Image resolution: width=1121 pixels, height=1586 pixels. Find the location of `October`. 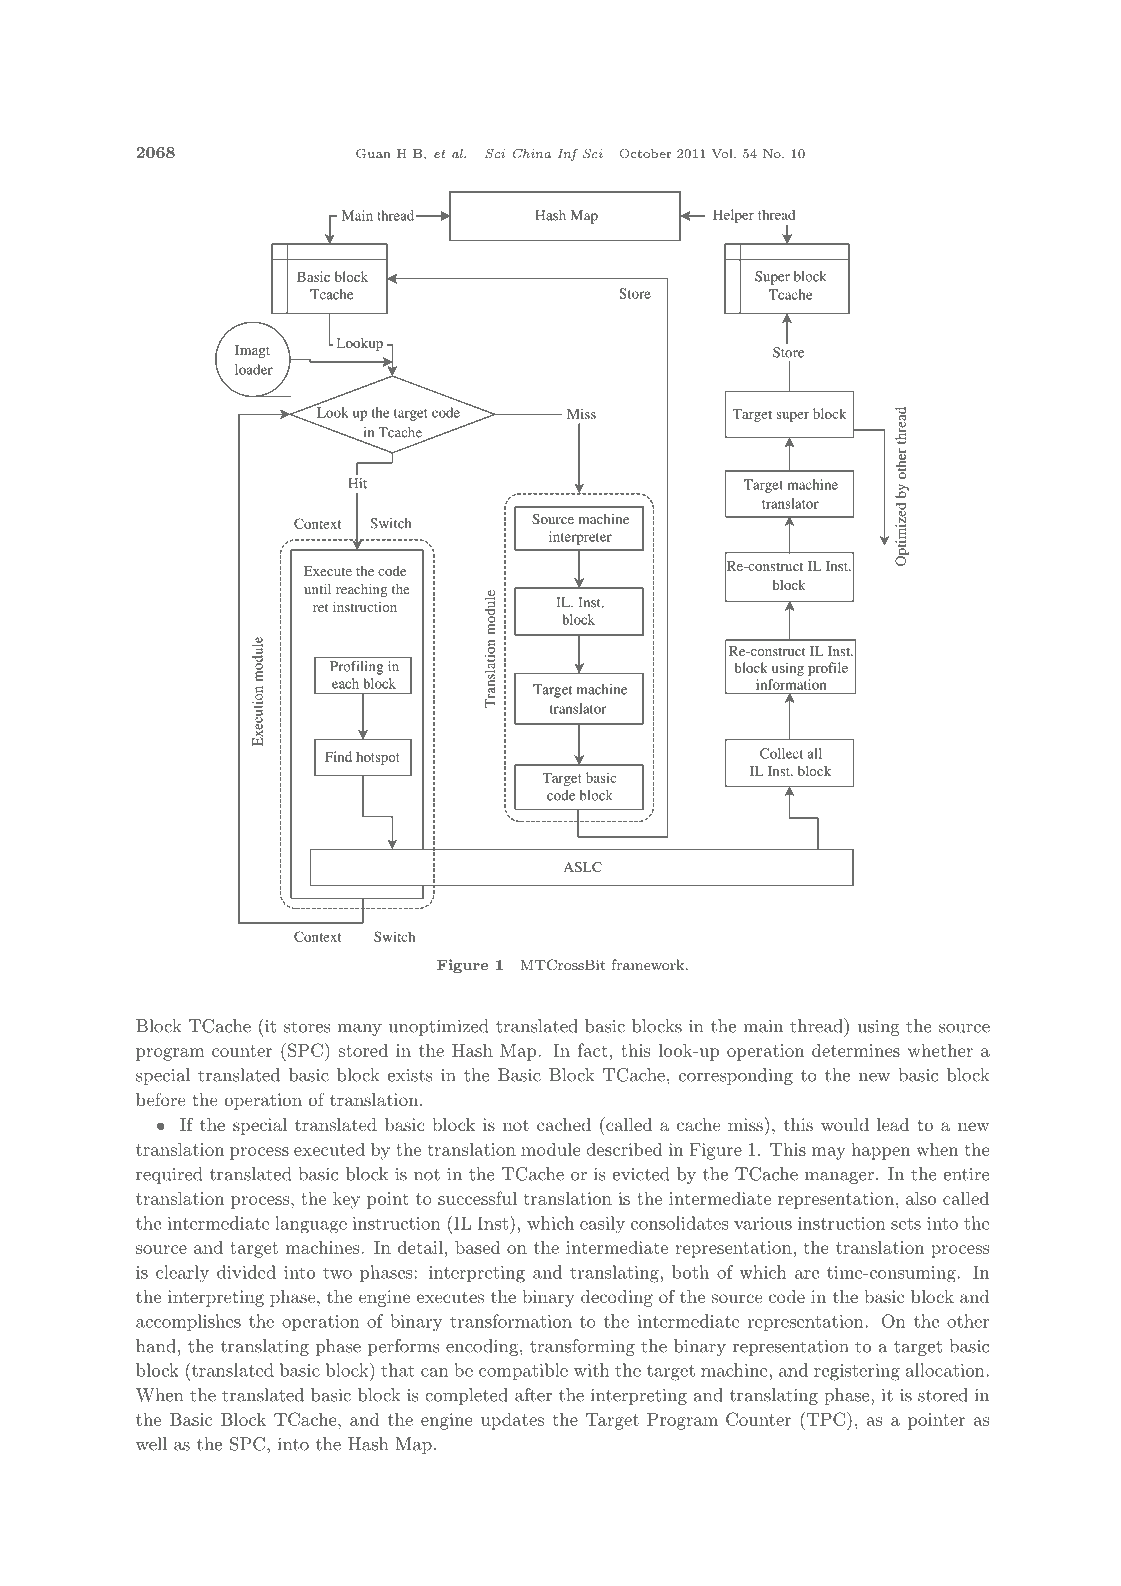

October is located at coordinates (645, 154).
